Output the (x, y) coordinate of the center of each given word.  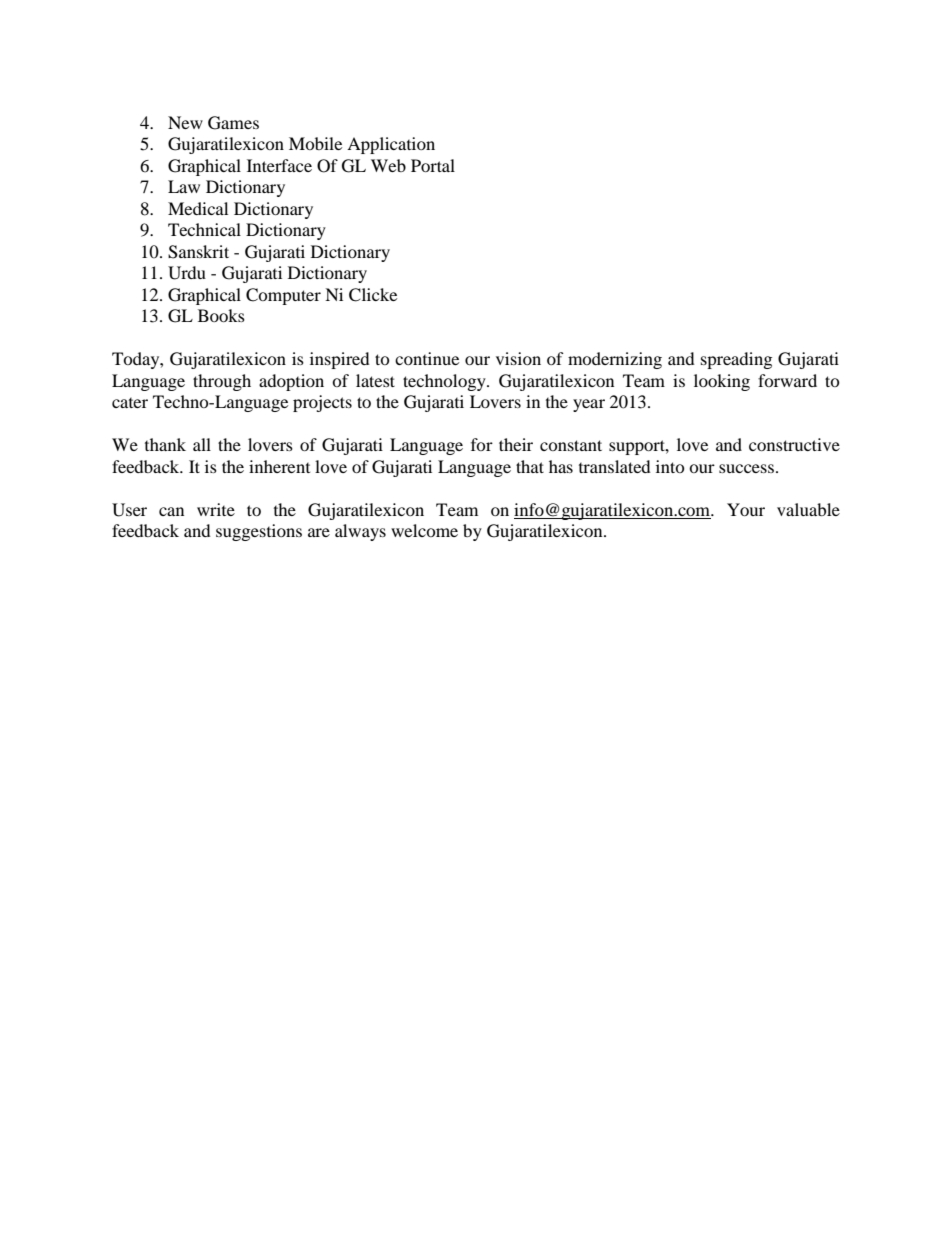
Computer (283, 296)
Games (233, 123)
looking (722, 382)
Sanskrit (198, 252)
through (222, 382)
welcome (424, 530)
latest (375, 380)
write (216, 509)
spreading (736, 360)
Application (391, 145)
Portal (433, 165)
